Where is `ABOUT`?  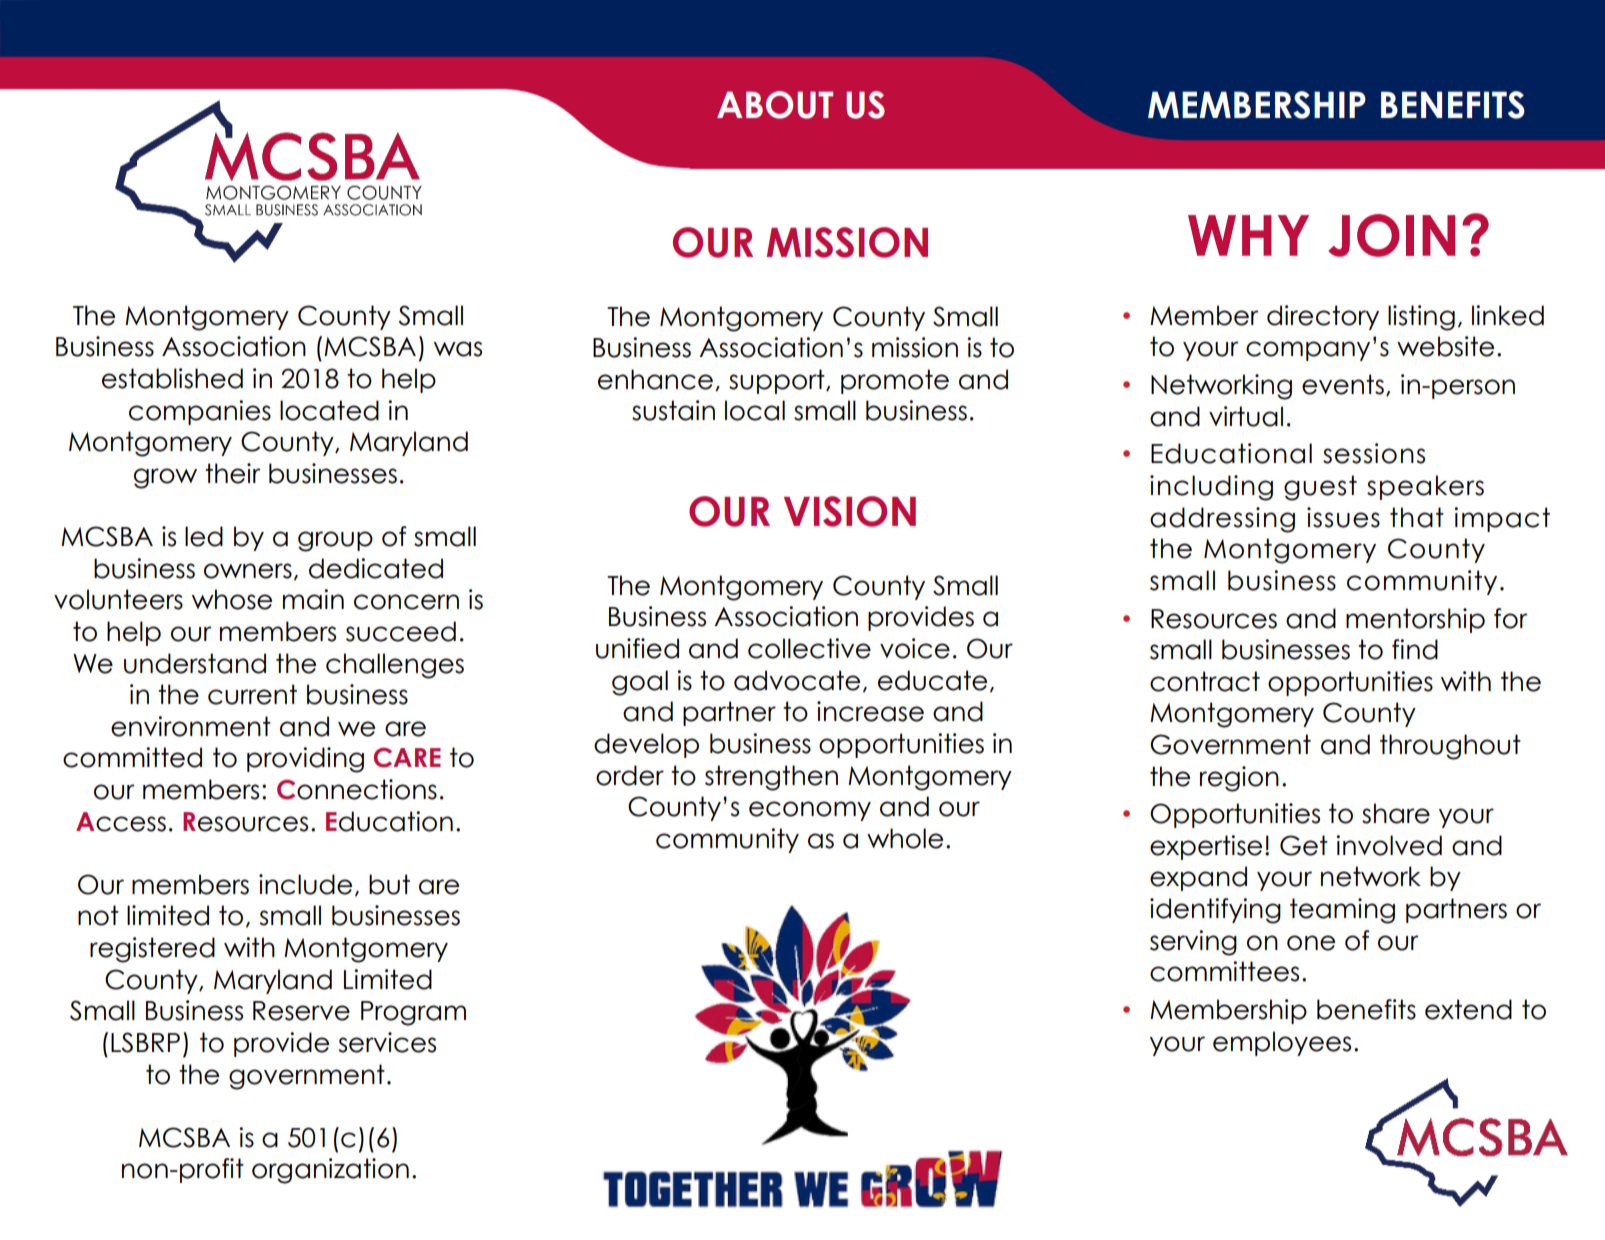
ABOUT is located at coordinates (775, 105).
